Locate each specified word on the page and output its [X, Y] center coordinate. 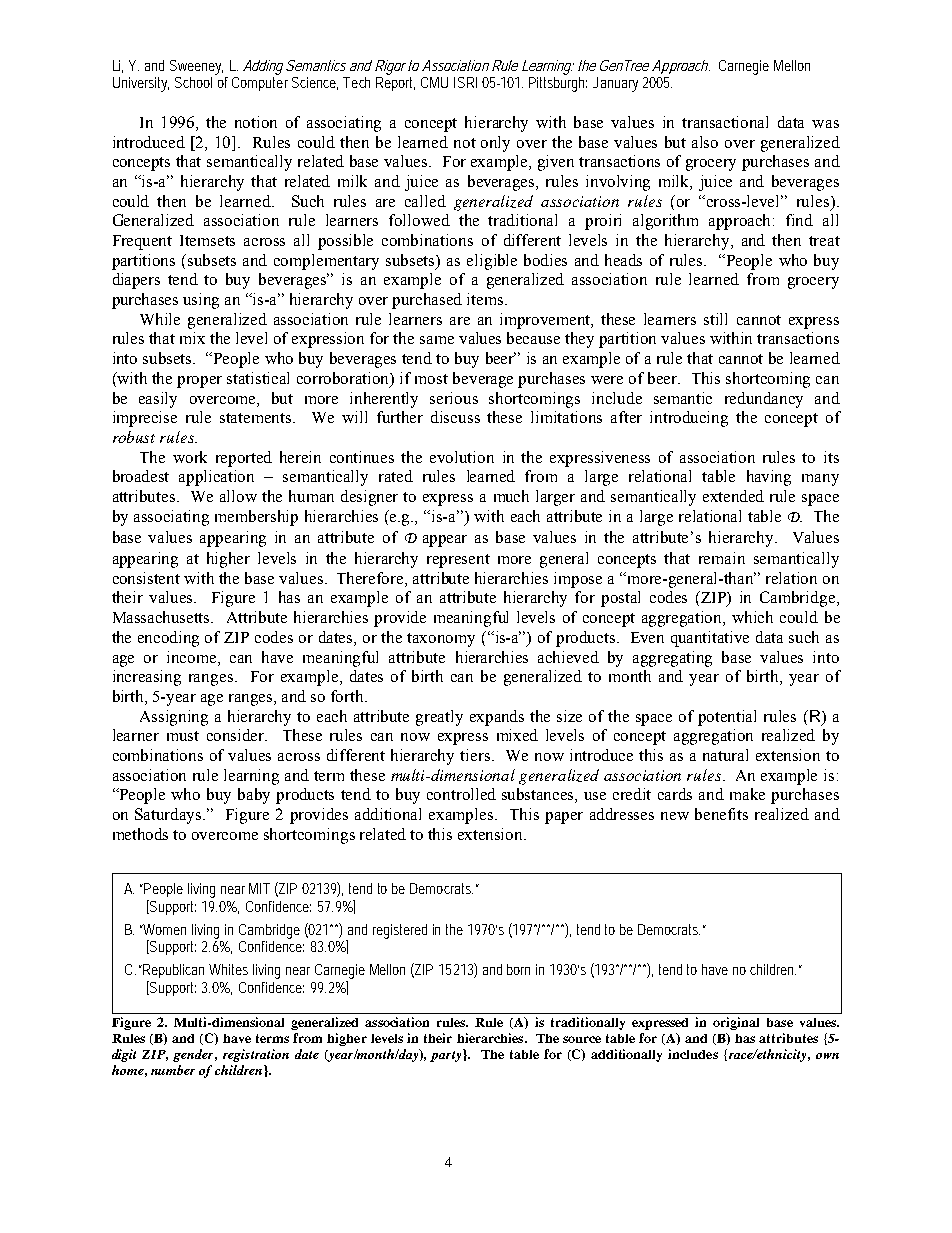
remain [722, 558]
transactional [725, 122]
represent [458, 561]
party [445, 1056]
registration [256, 1055]
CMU [434, 82]
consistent [146, 578]
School [193, 82]
